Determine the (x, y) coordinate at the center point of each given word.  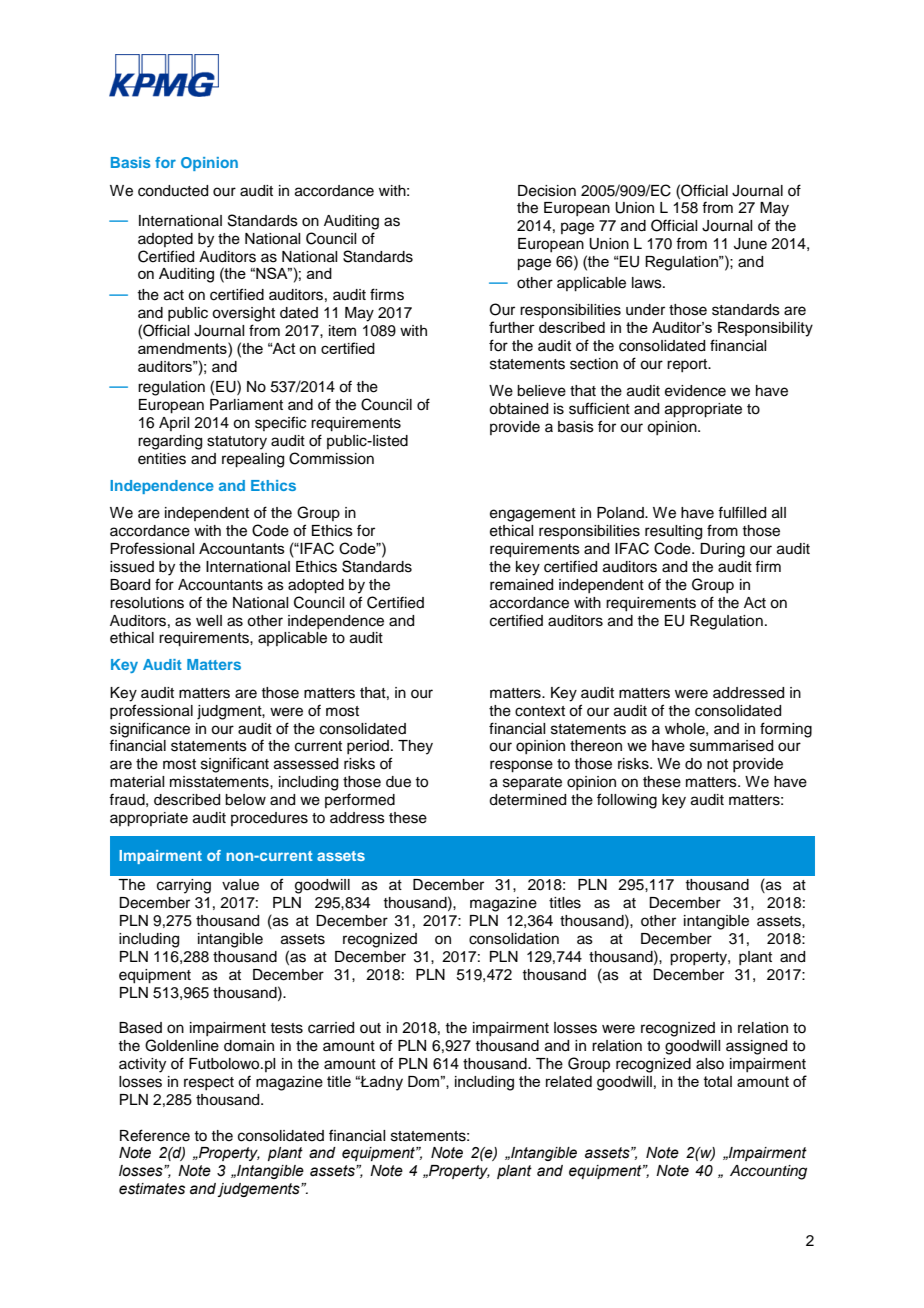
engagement (533, 515)
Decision (547, 191)
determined (527, 800)
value (240, 885)
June (750, 244)
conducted (173, 191)
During (722, 550)
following (627, 801)
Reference (155, 1135)
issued (132, 567)
